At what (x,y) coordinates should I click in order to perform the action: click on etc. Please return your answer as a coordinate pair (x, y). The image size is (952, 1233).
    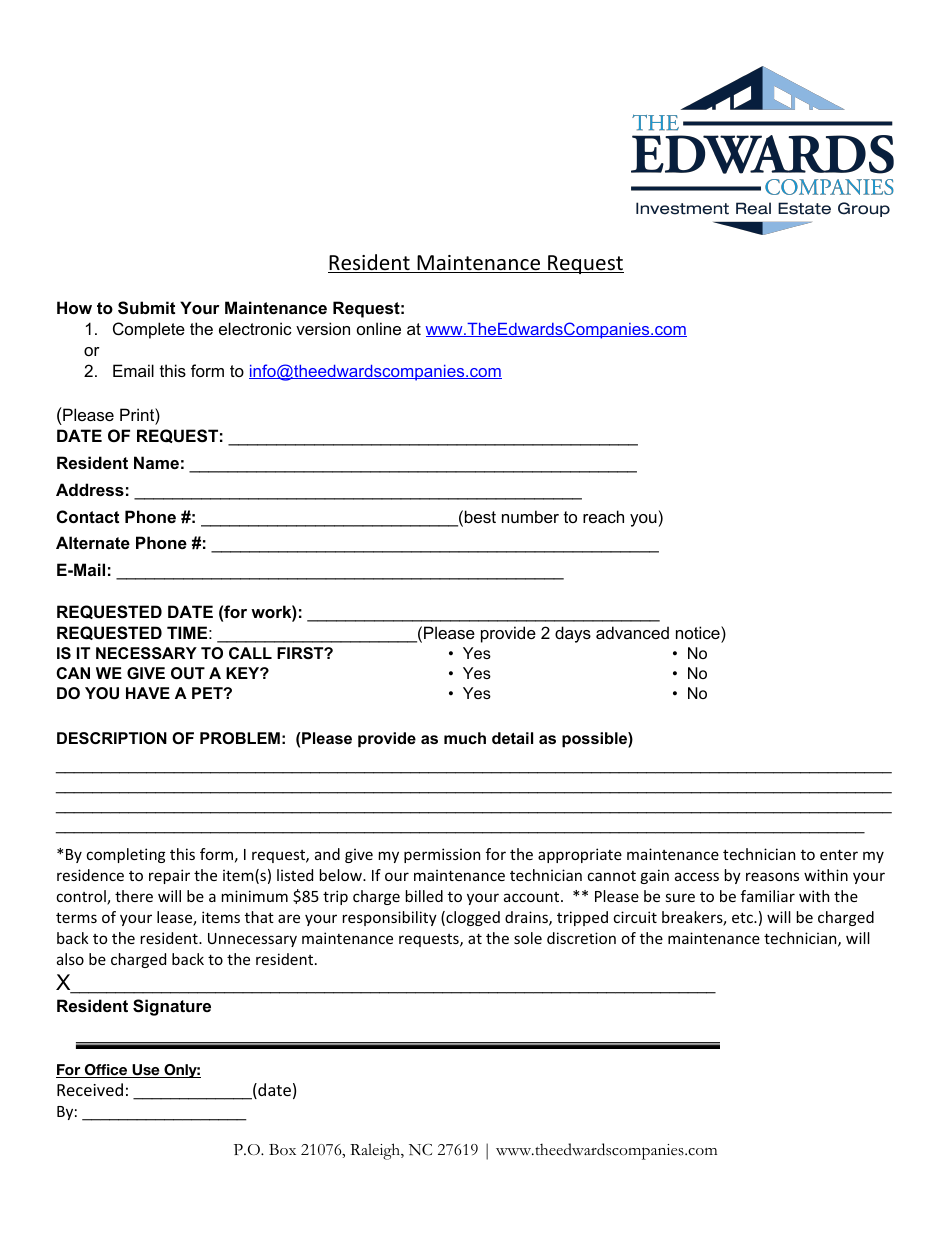
    Looking at the image, I should click on (743, 917).
